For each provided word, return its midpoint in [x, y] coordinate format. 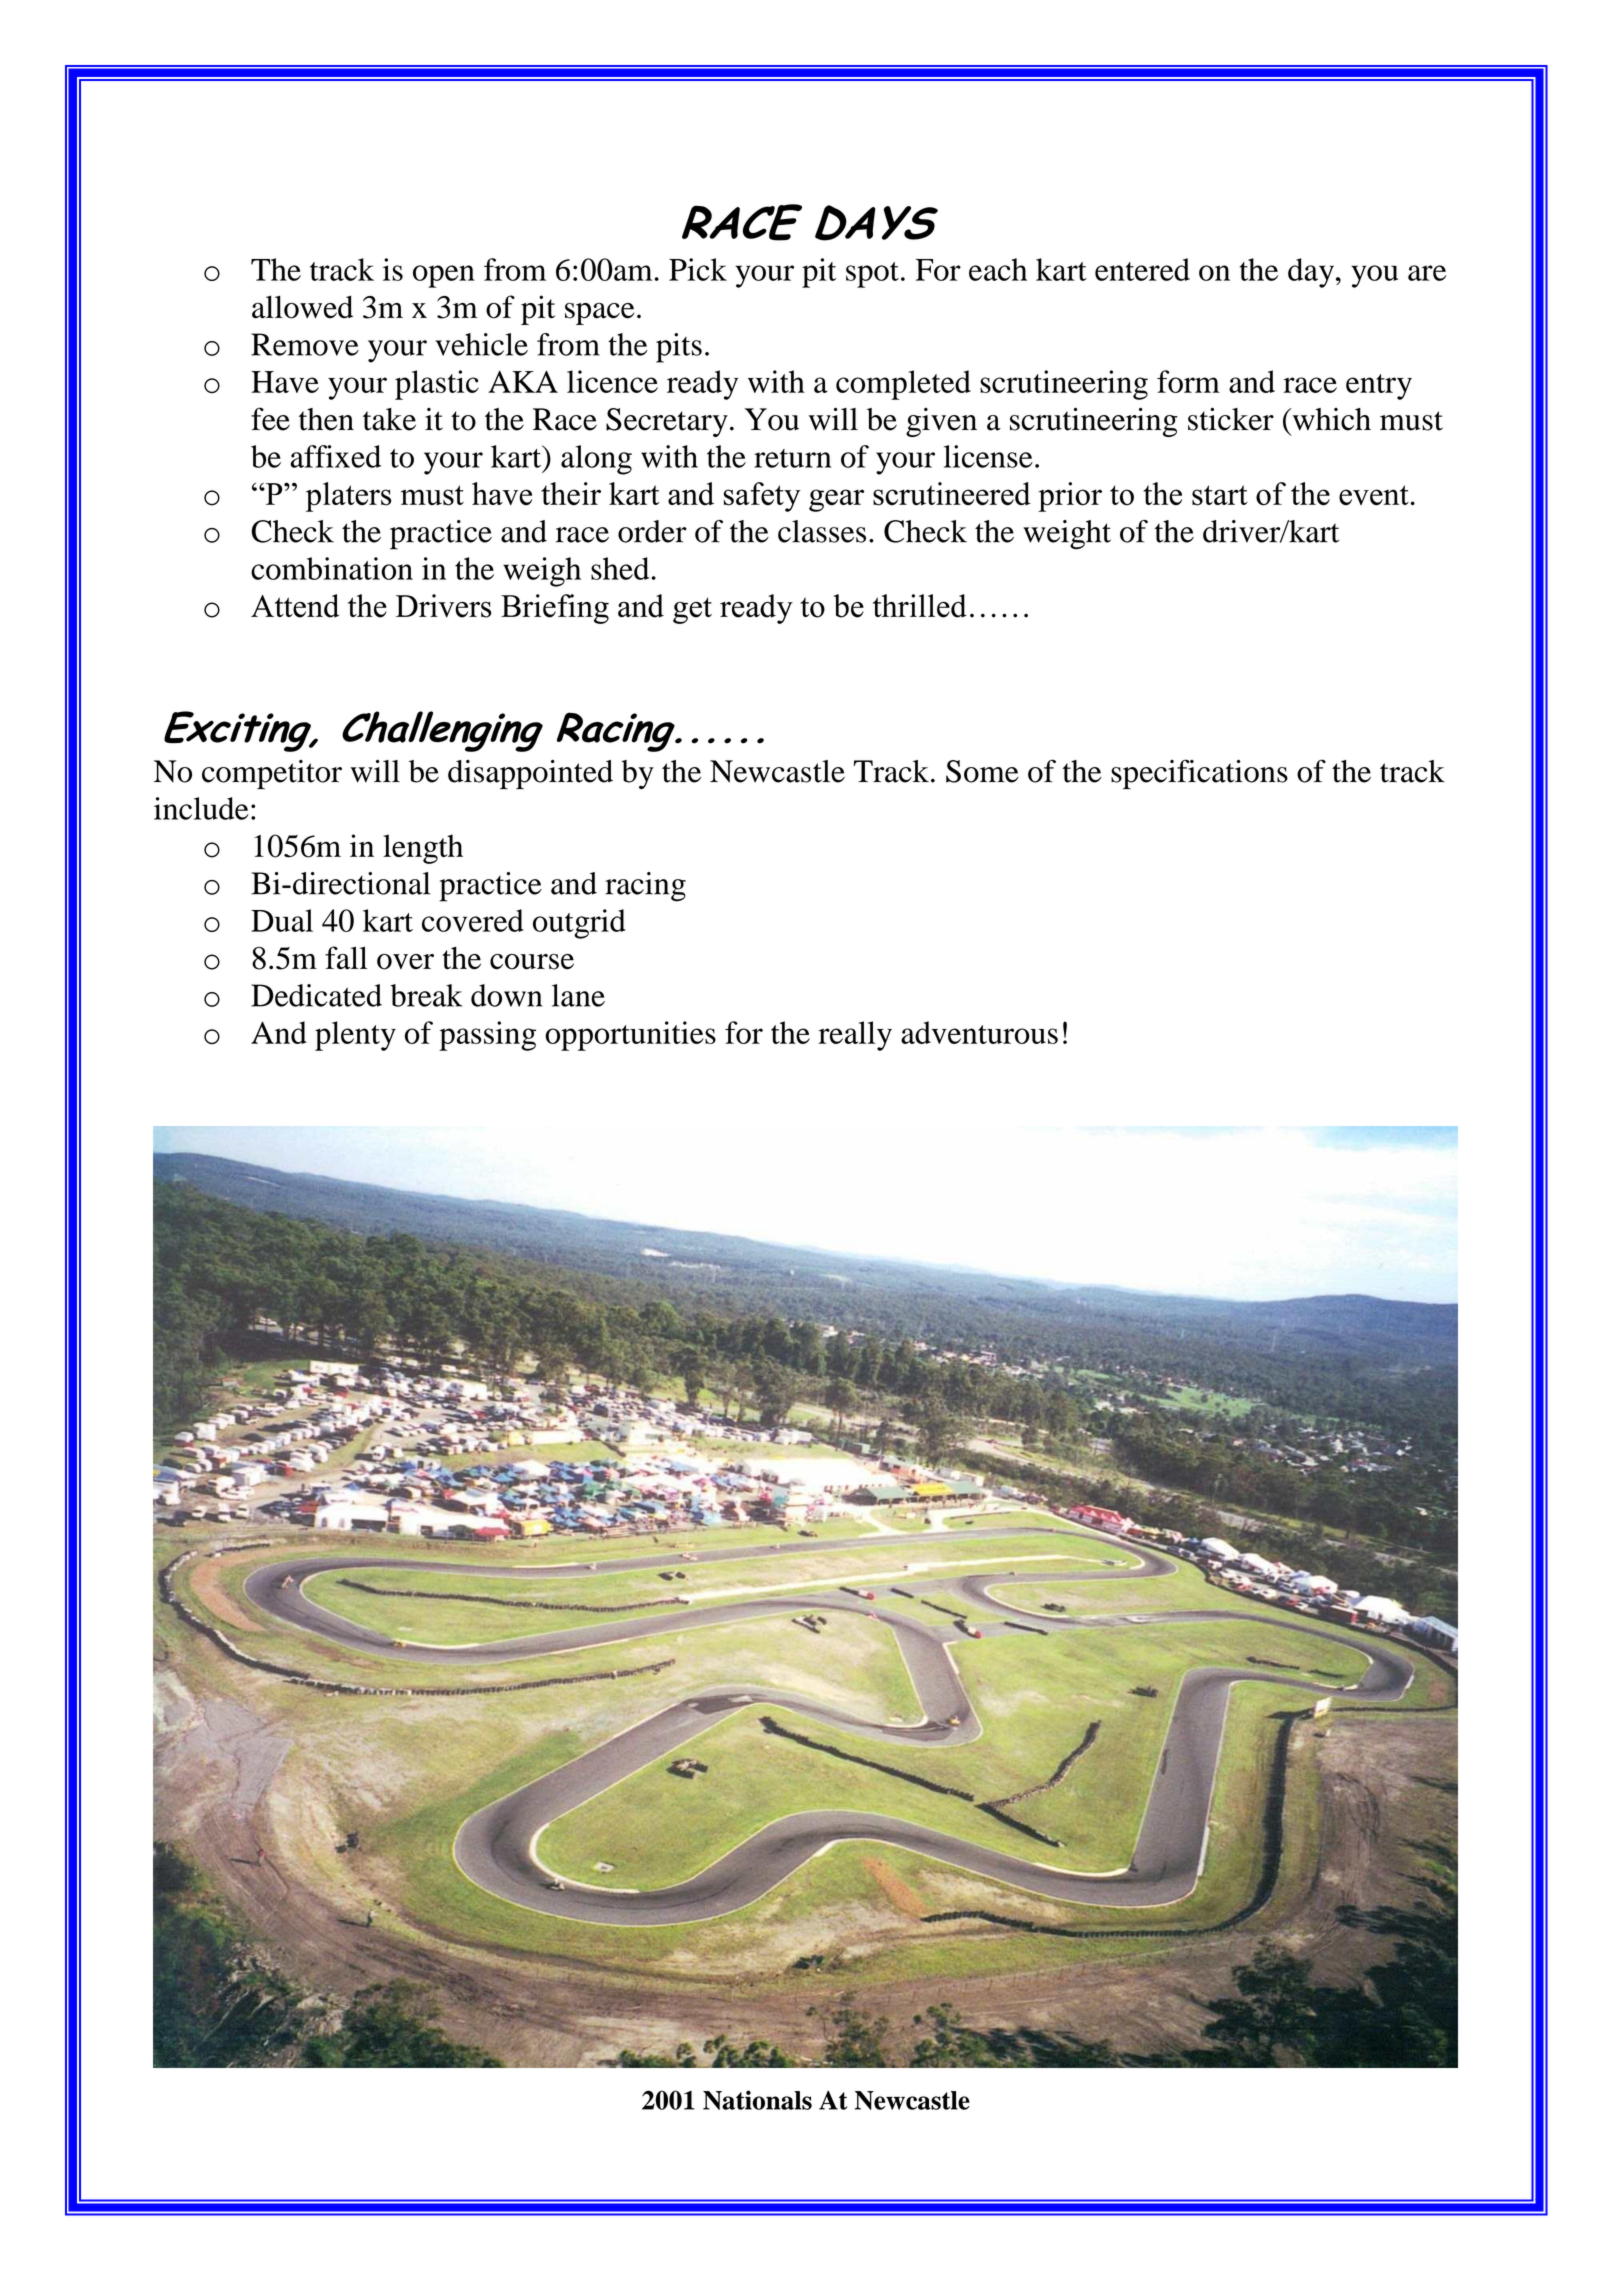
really [855, 1036]
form [1188, 381]
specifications [1199, 774]
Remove [305, 344]
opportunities [630, 1036]
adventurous [979, 1032]
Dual [282, 920]
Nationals [757, 2100]
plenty [355, 1036]
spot [872, 275]
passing [487, 1036]
